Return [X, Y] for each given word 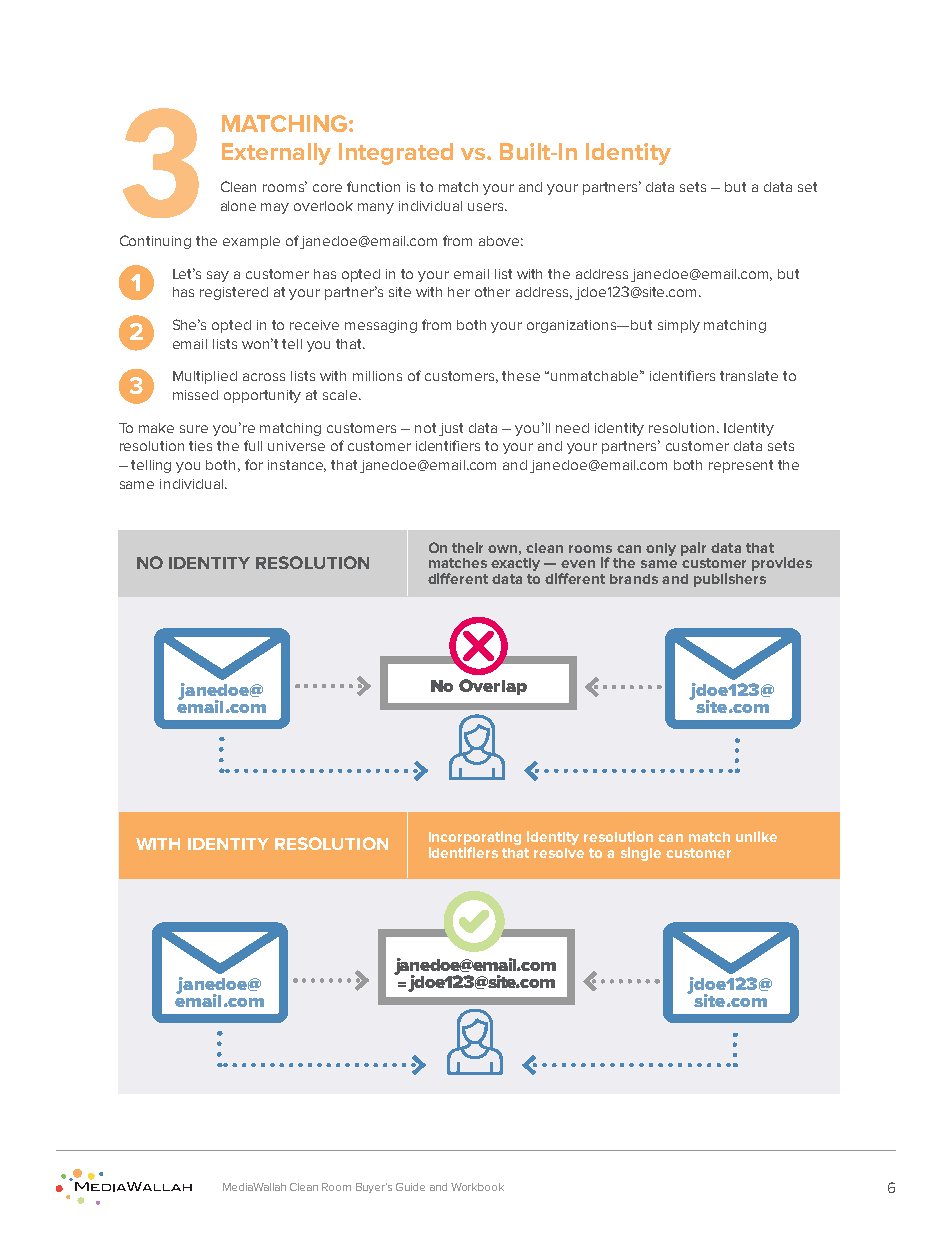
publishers [730, 580]
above [501, 241]
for [254, 464]
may [275, 208]
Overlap [493, 687]
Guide [410, 1187]
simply [679, 326]
